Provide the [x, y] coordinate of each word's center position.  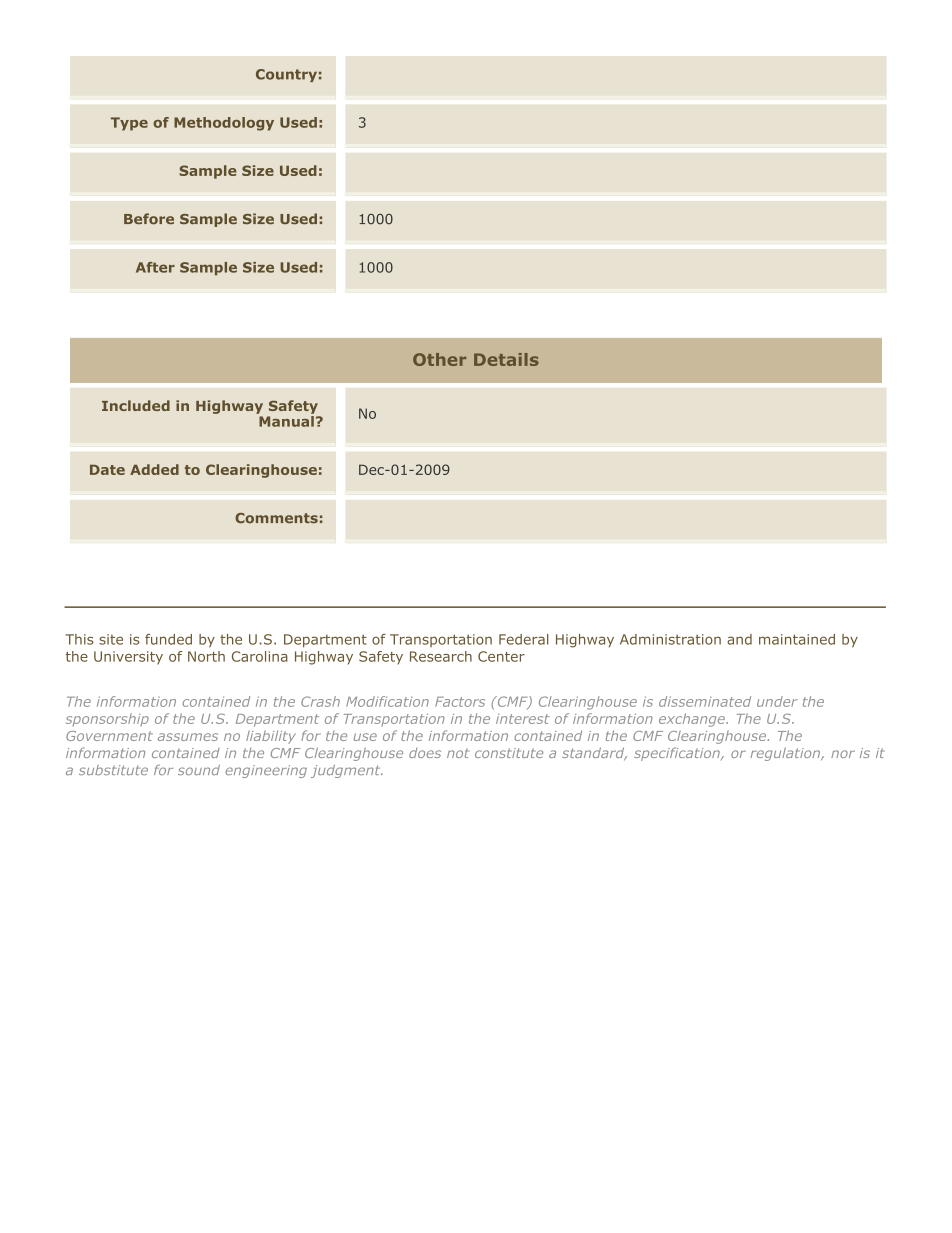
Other [439, 359]
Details [506, 359]
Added [154, 469]
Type [129, 124]
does [425, 753]
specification [678, 754]
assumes [188, 737]
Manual [285, 420]
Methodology [224, 124]
